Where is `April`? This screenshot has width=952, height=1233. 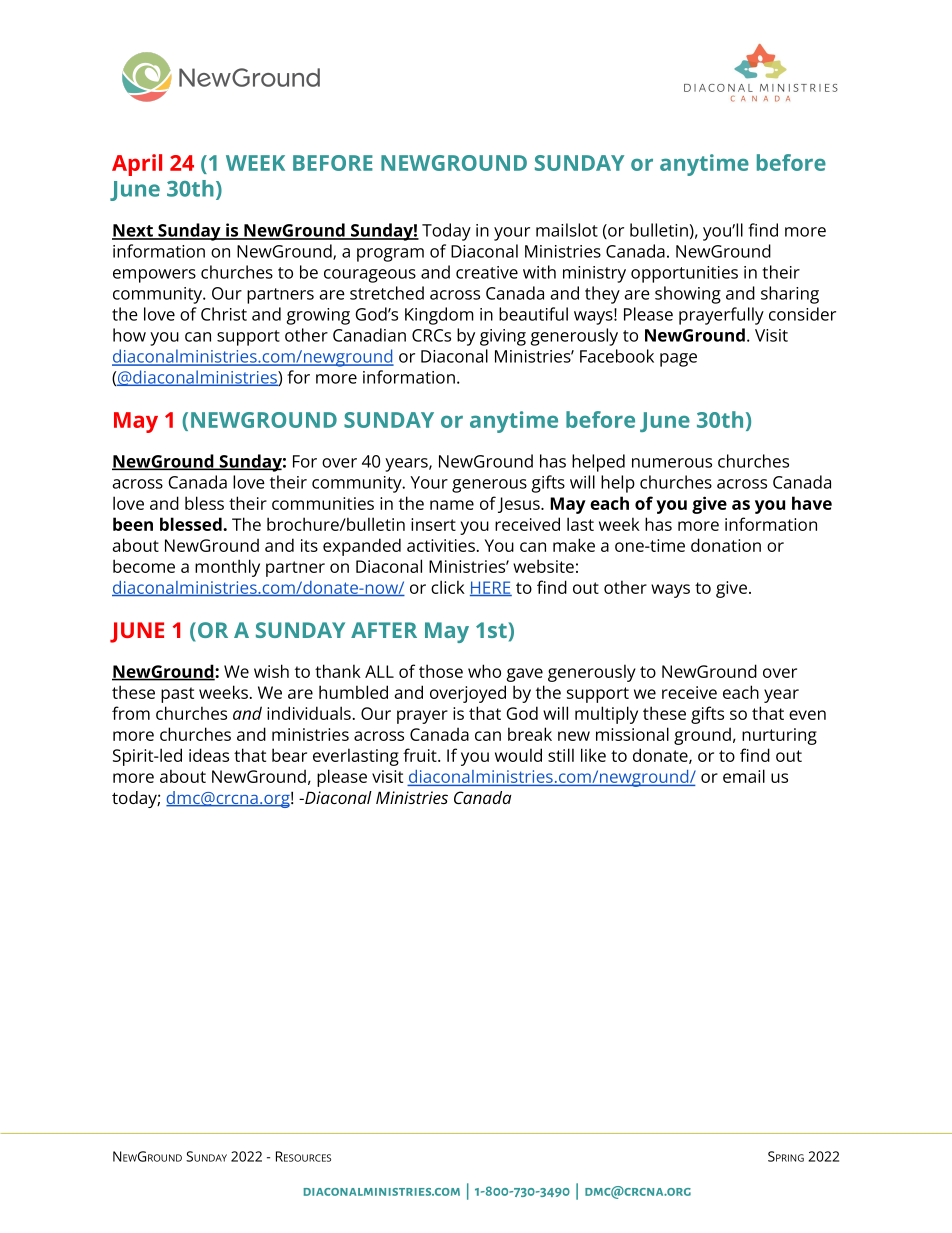 April is located at coordinates (137, 165).
